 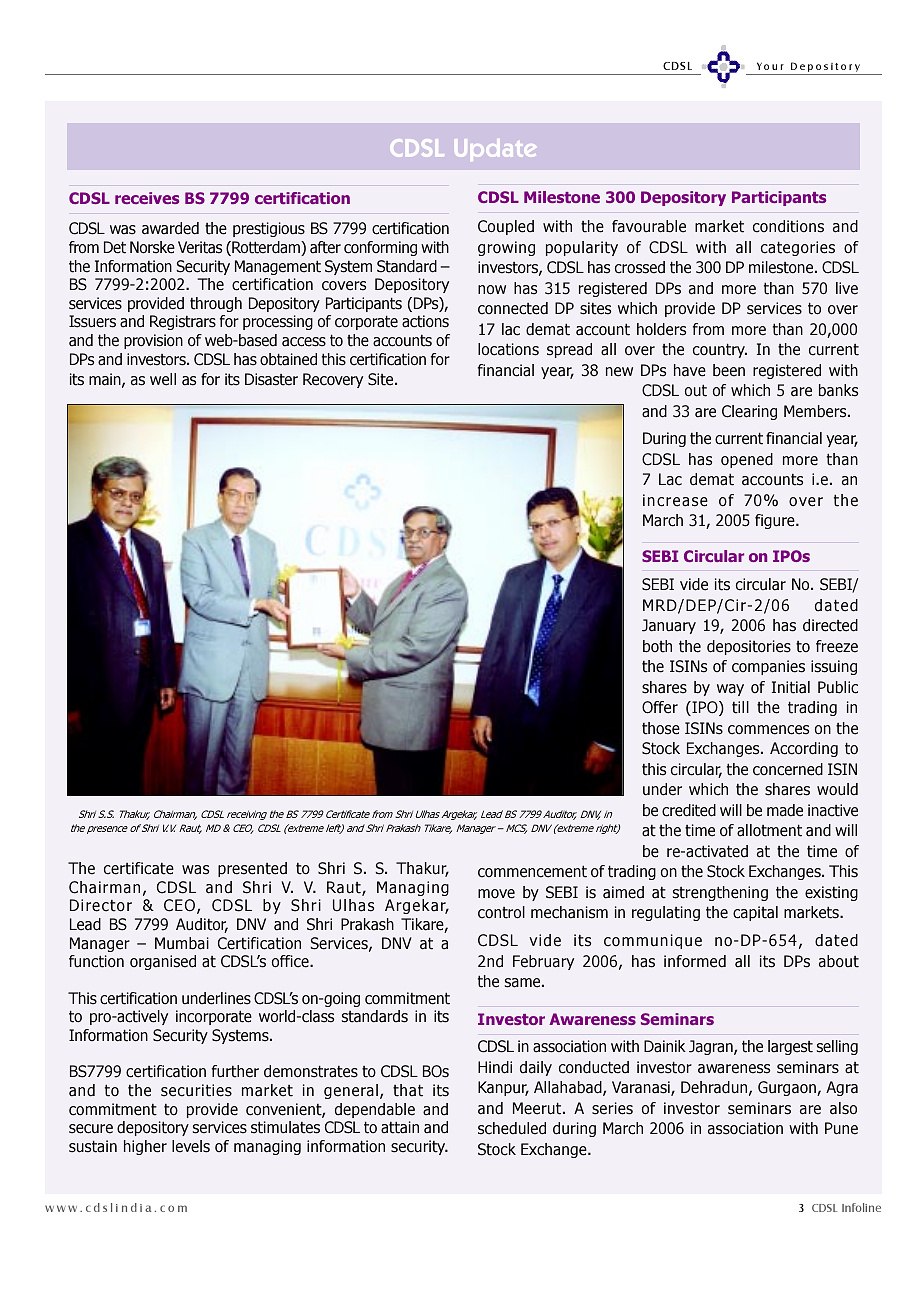 What do you see at coordinates (196, 1090) in the screenshot?
I see `securities` at bounding box center [196, 1090].
